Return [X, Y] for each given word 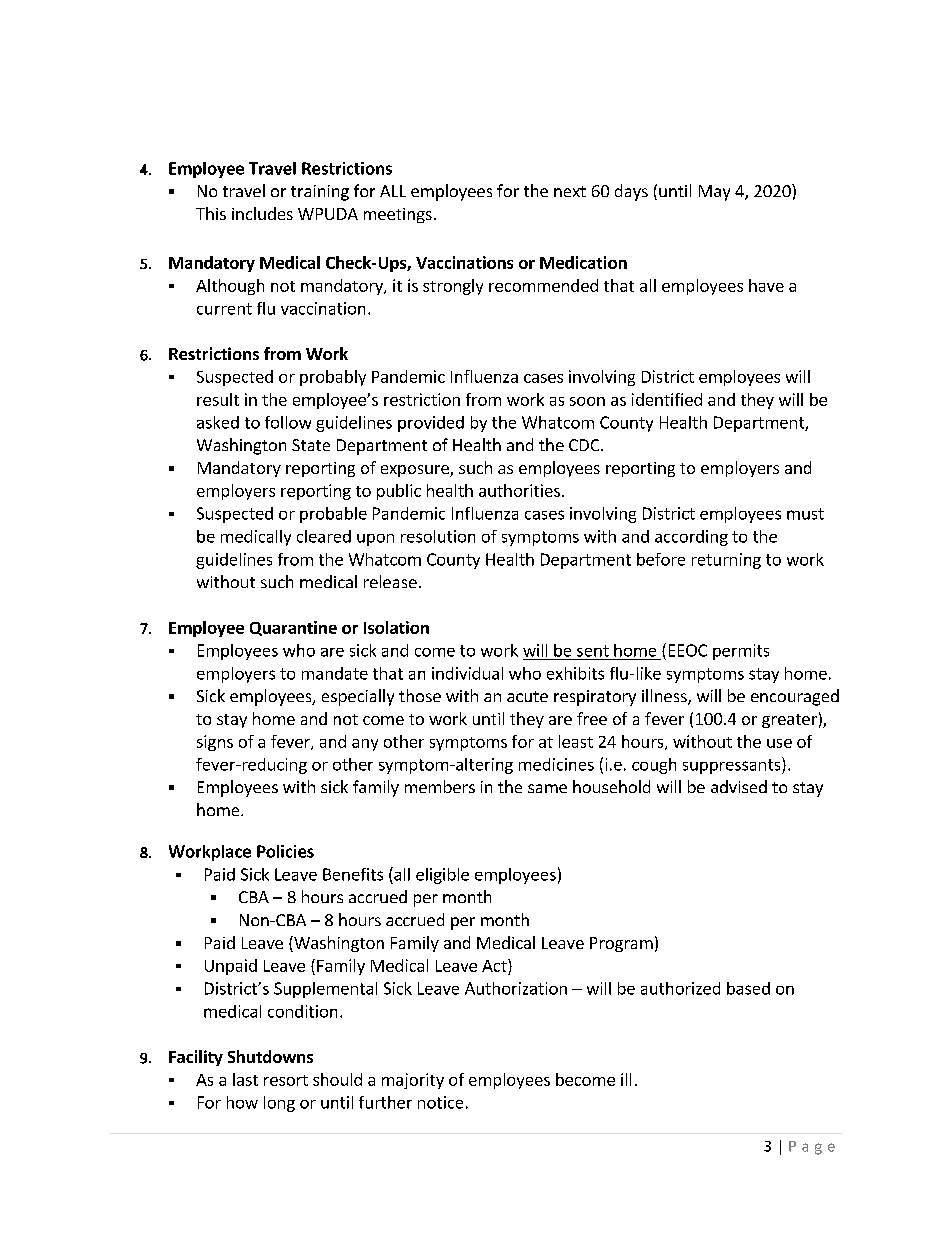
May [714, 193]
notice [440, 1102]
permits [741, 652]
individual [467, 673]
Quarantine [293, 628]
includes [262, 213]
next [570, 191]
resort [286, 1080]
